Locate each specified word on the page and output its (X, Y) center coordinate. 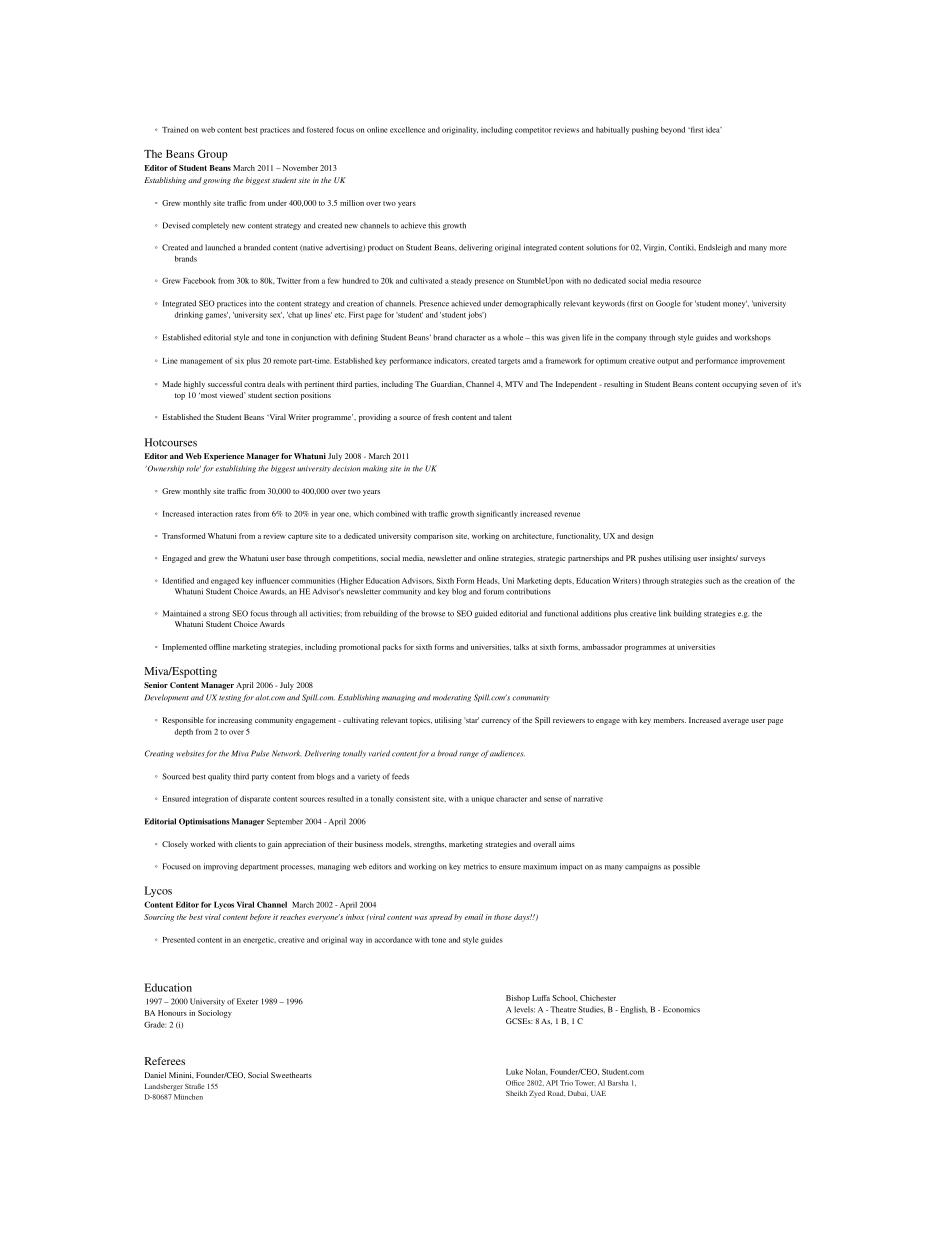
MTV (514, 384)
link (665, 613)
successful (225, 384)
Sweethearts (291, 1075)
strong (219, 614)
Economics (681, 1009)
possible (686, 867)
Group (213, 155)
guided (486, 614)
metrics (476, 866)
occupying (739, 385)
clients (246, 844)
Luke (514, 1072)
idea (714, 130)
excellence (407, 130)
